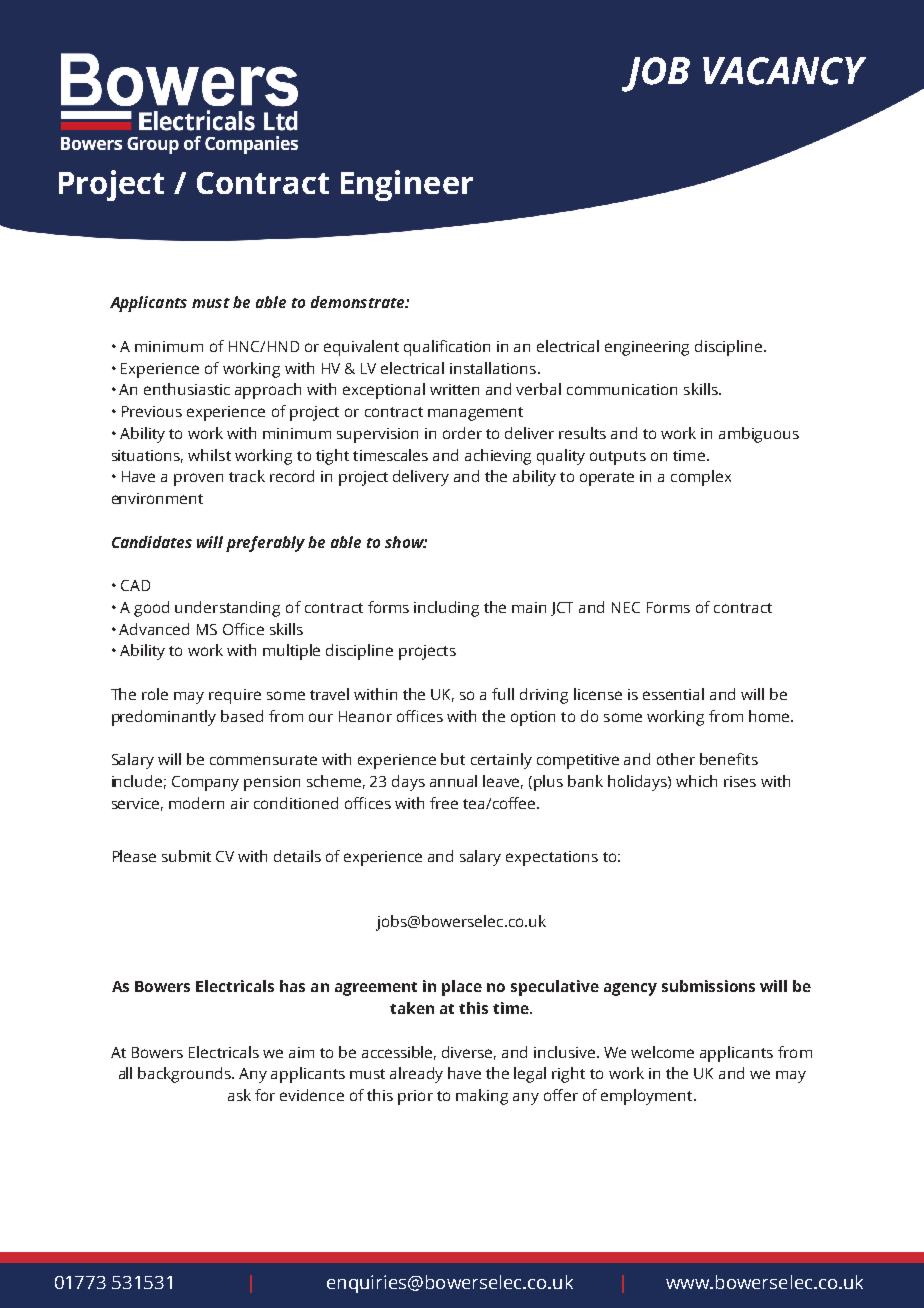 The width and height of the document is (924, 1308). I want to click on VACANCY, so click(784, 71).
